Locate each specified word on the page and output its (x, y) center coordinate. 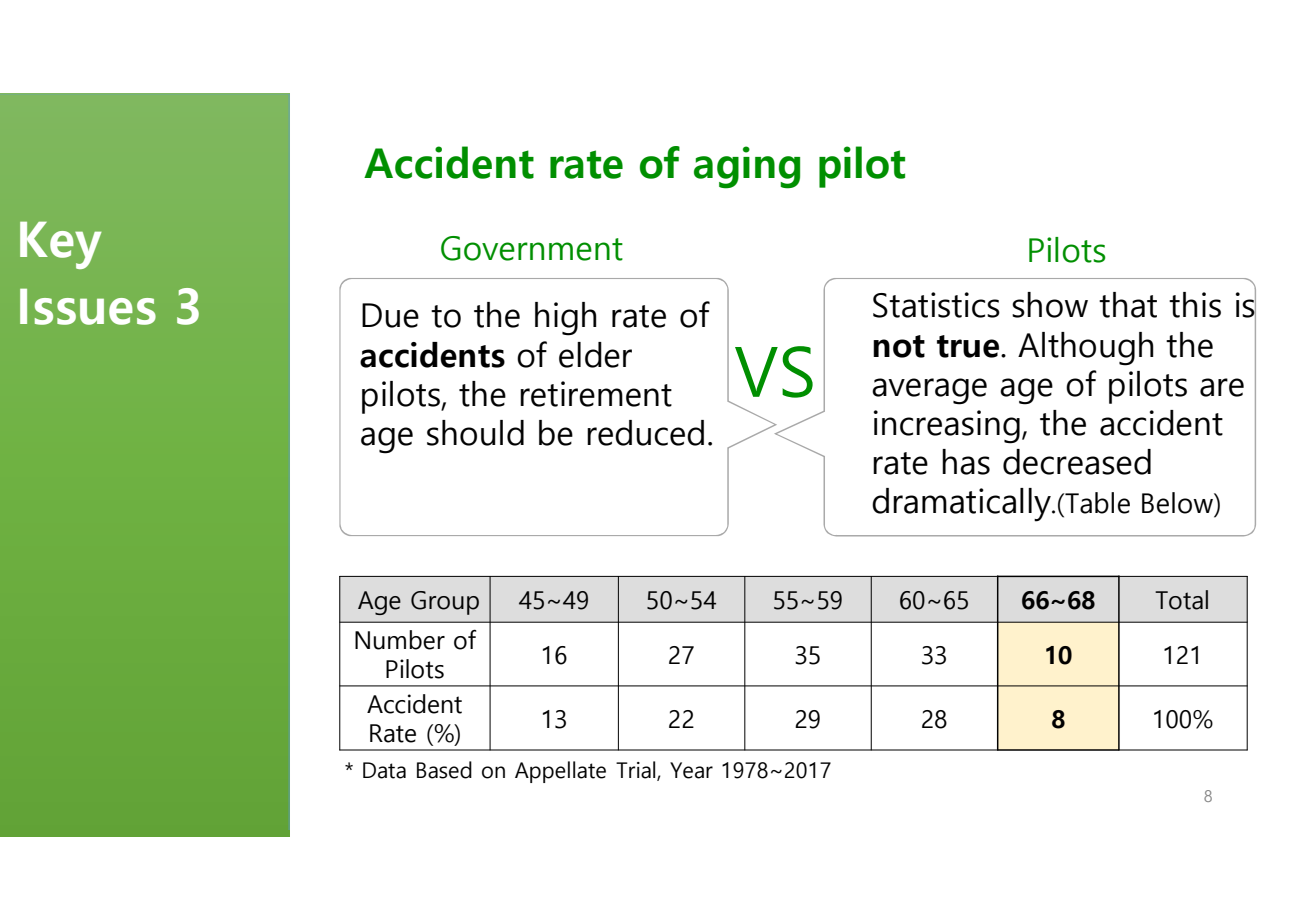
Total (1181, 600)
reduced (645, 433)
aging (747, 167)
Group (445, 603)
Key (61, 245)
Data (384, 770)
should (475, 433)
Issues (88, 306)
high (566, 319)
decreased (1077, 462)
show (1050, 305)
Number (400, 640)
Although (1086, 349)
